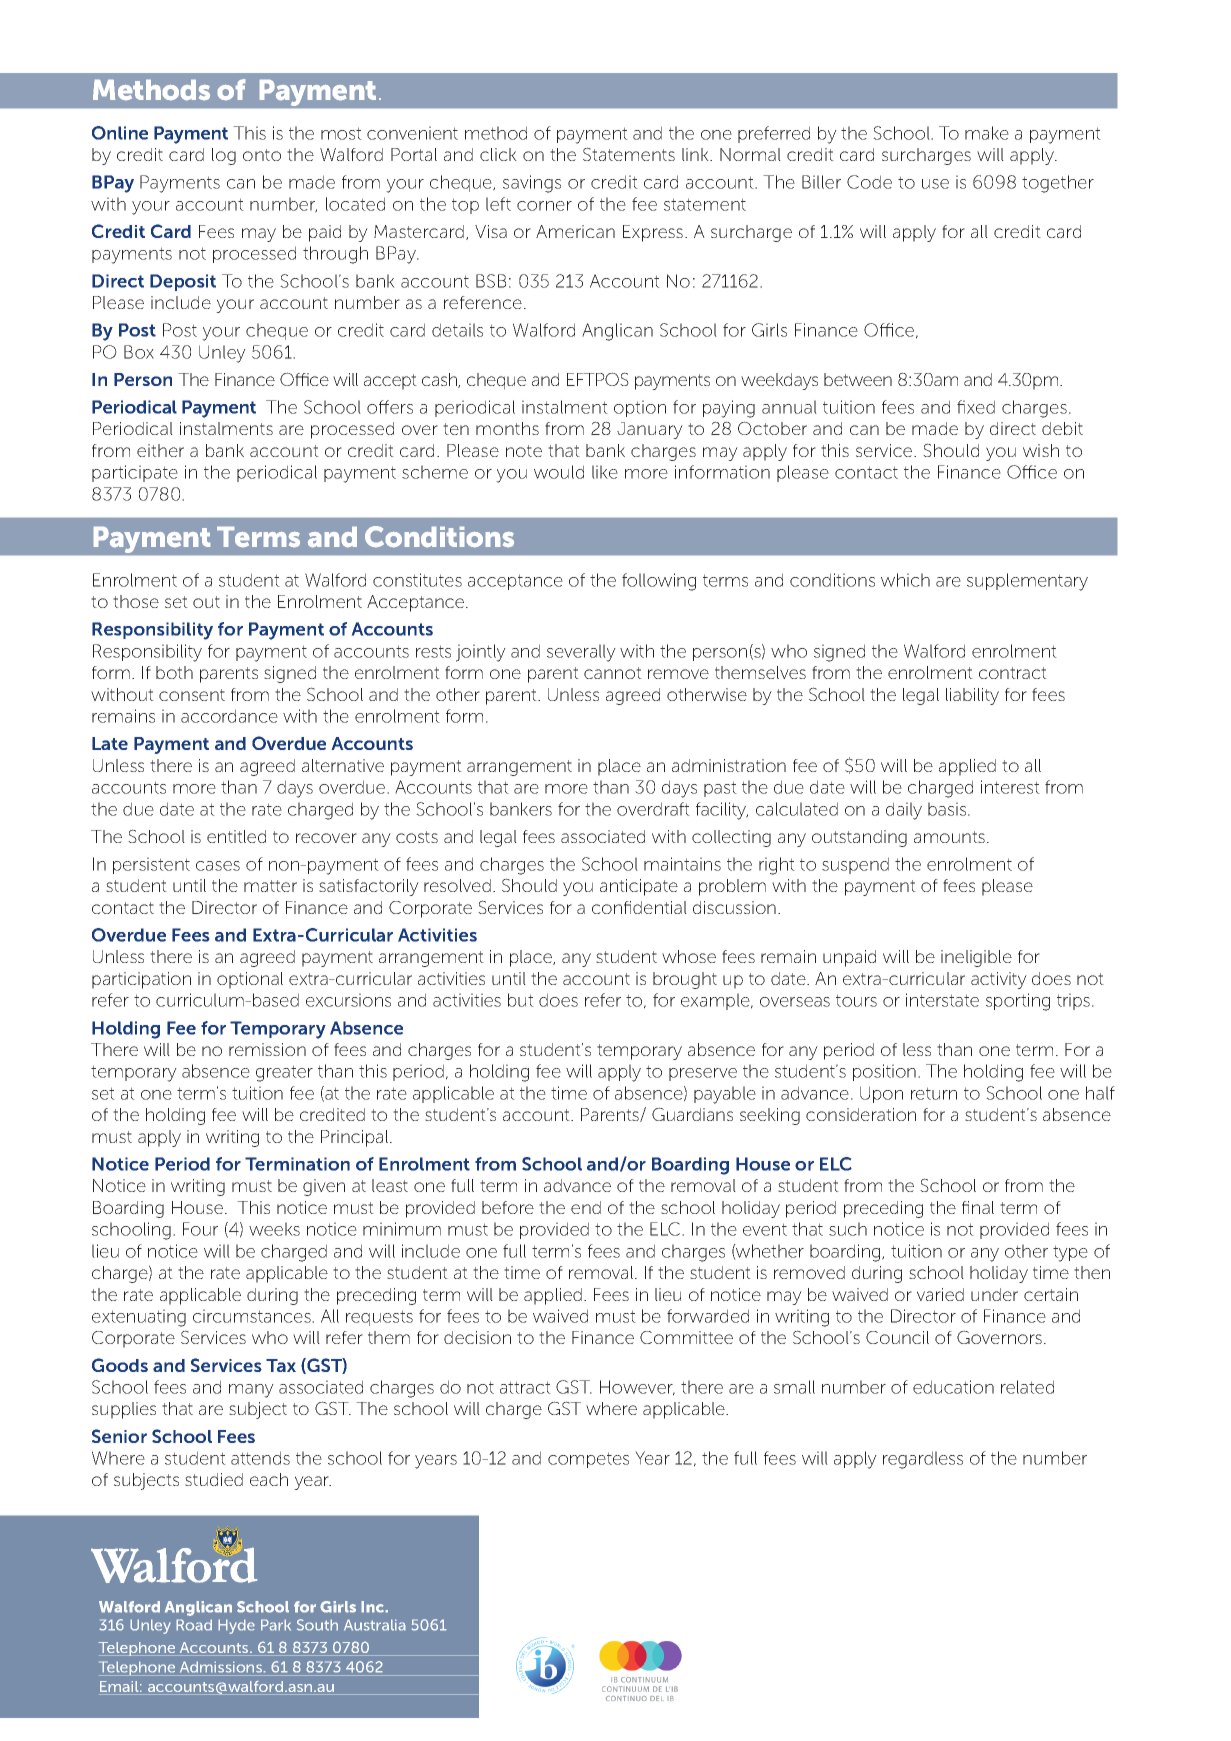  I want to click on following, so click(659, 582).
